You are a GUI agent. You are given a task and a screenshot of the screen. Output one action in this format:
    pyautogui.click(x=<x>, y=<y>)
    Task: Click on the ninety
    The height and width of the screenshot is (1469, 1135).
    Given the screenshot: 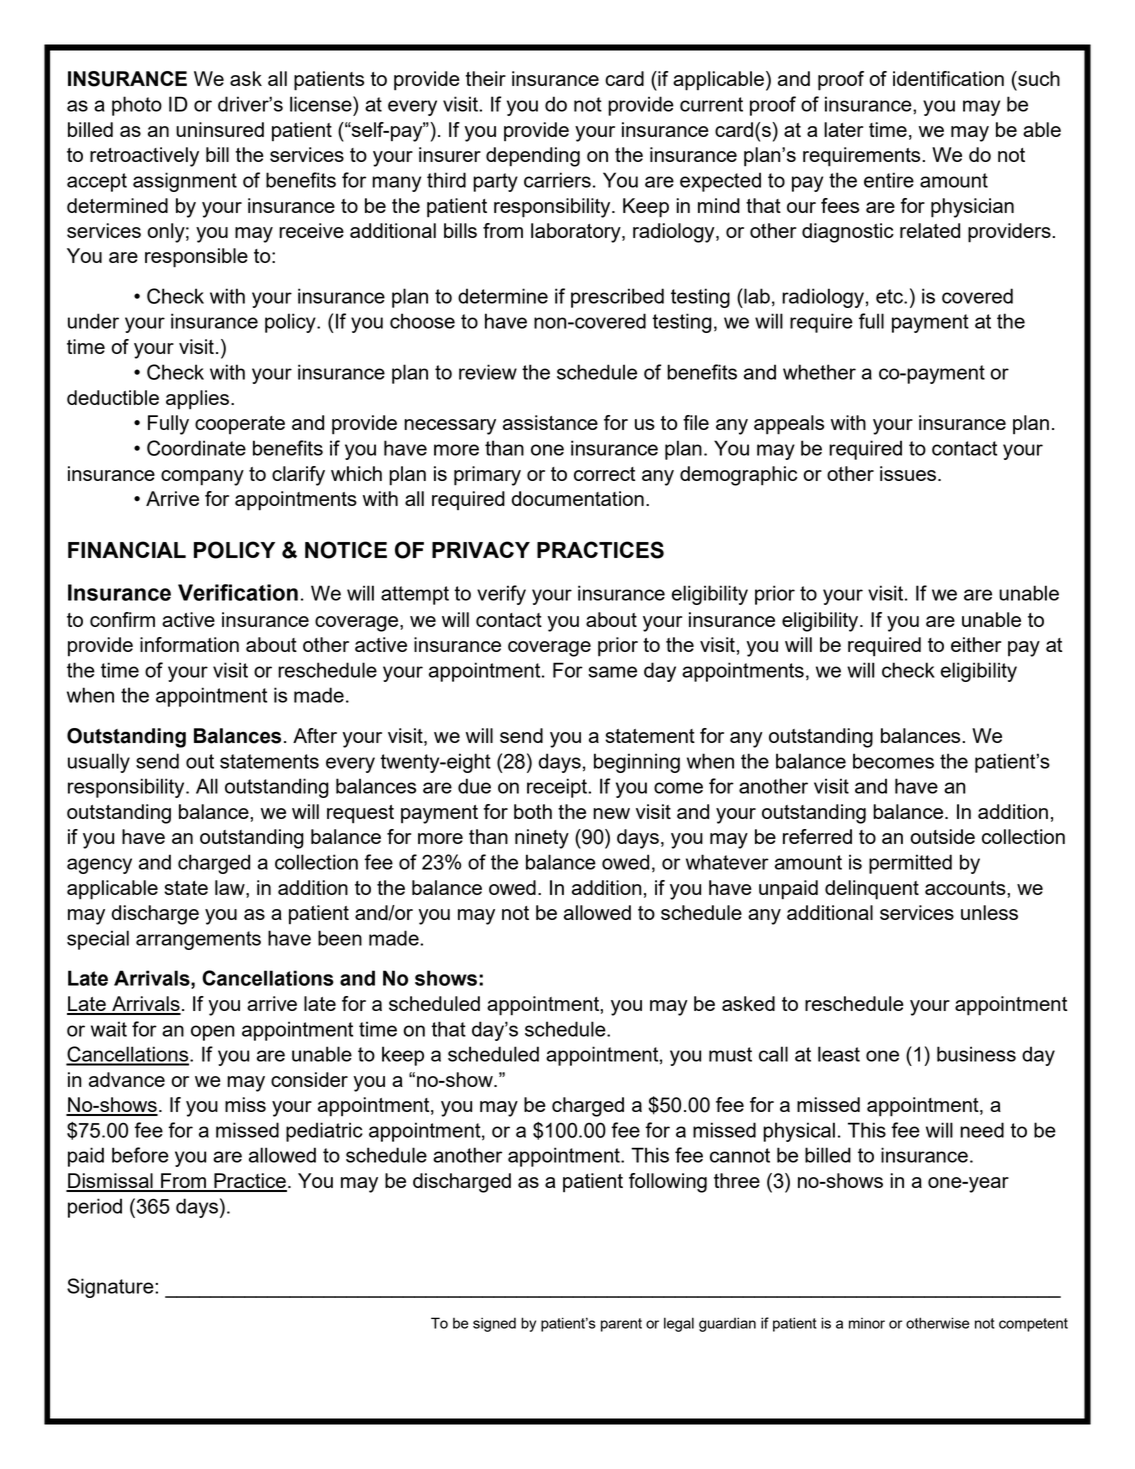 What is the action you would take?
    pyautogui.click(x=542, y=839)
